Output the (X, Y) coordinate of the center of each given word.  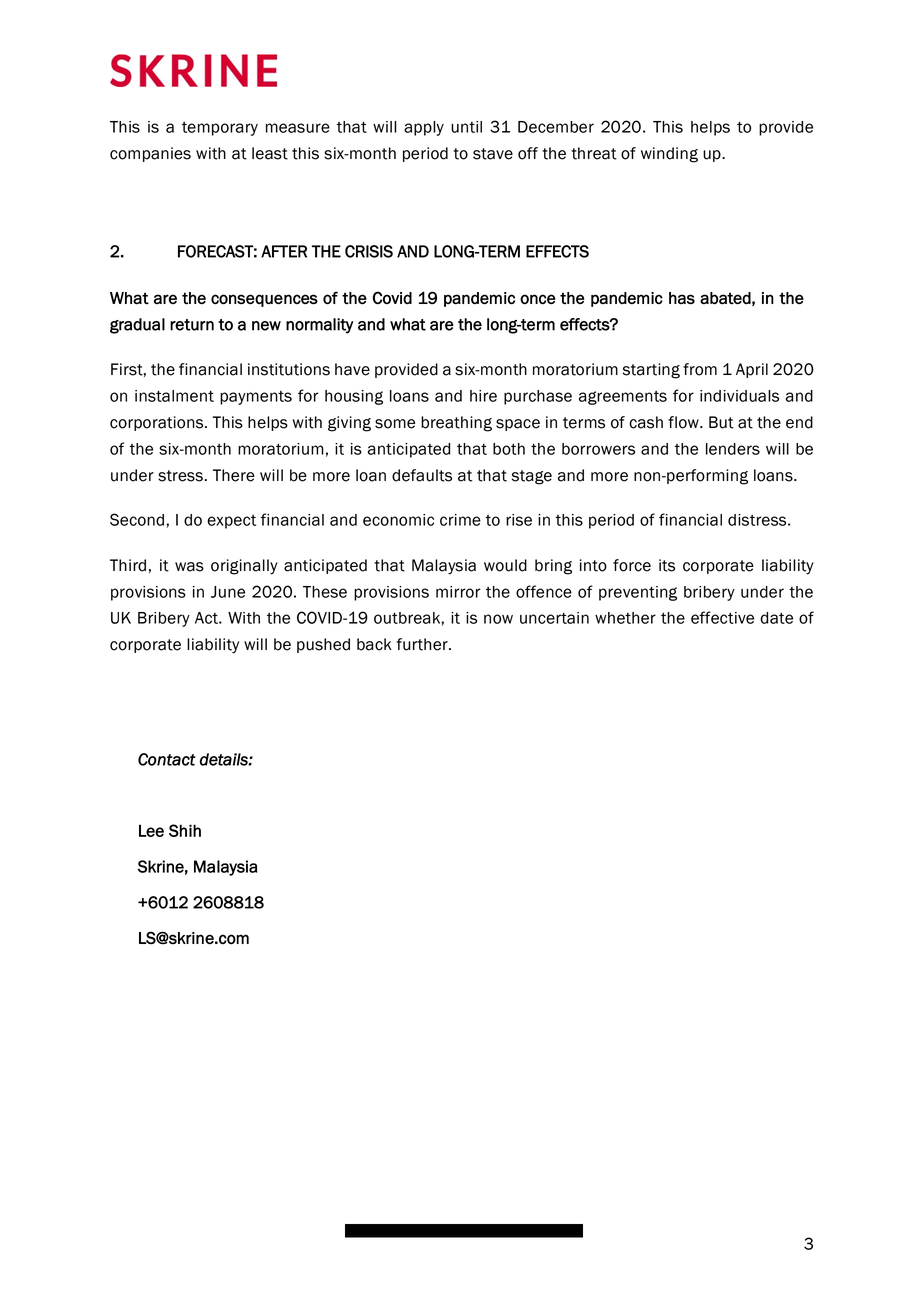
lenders (733, 449)
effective (722, 617)
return (192, 325)
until (466, 127)
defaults (422, 475)
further (423, 644)
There (234, 475)
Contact (167, 759)
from (700, 369)
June (228, 592)
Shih (185, 830)
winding (669, 155)
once (538, 299)
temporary (220, 129)
